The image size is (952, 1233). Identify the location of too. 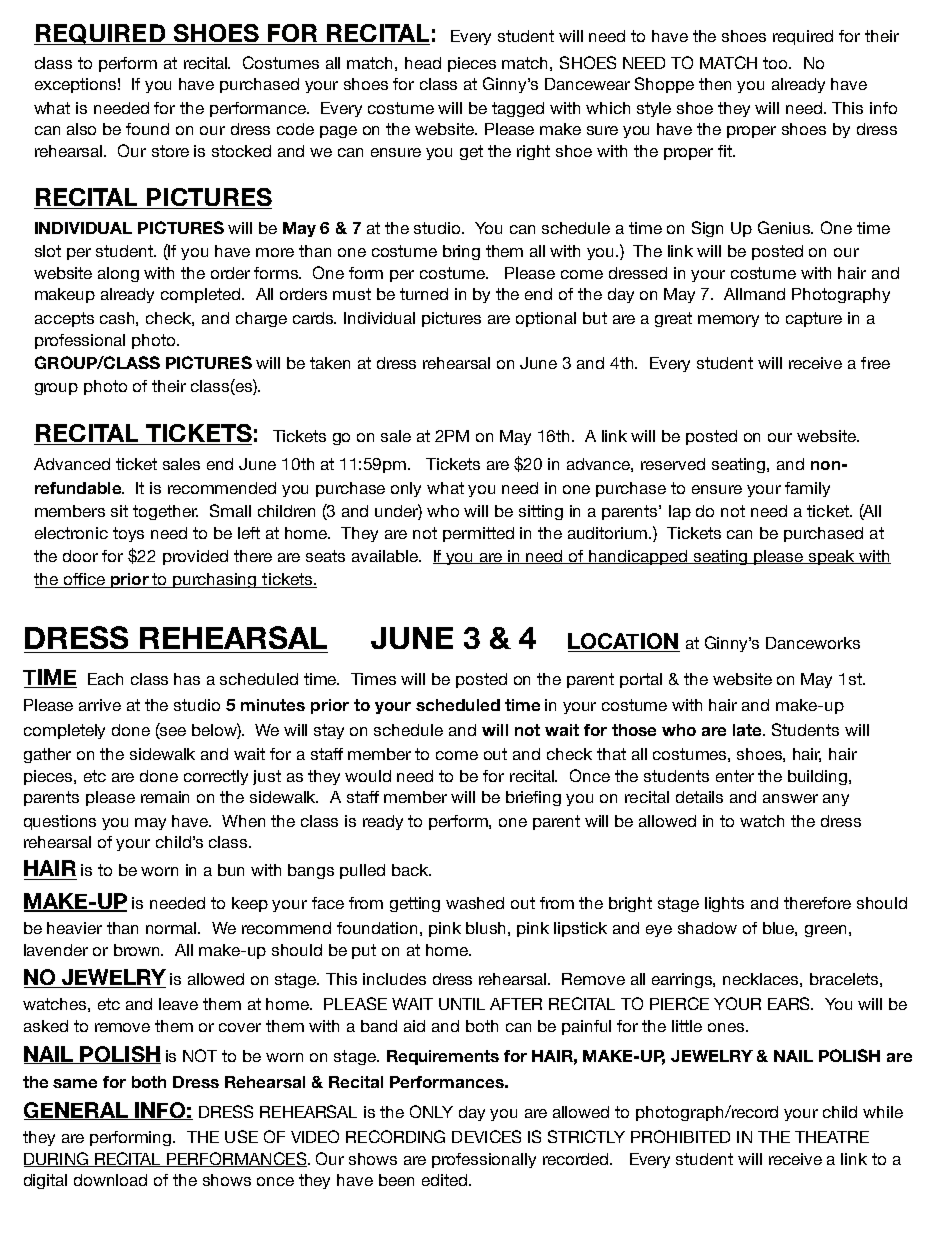
(776, 63).
